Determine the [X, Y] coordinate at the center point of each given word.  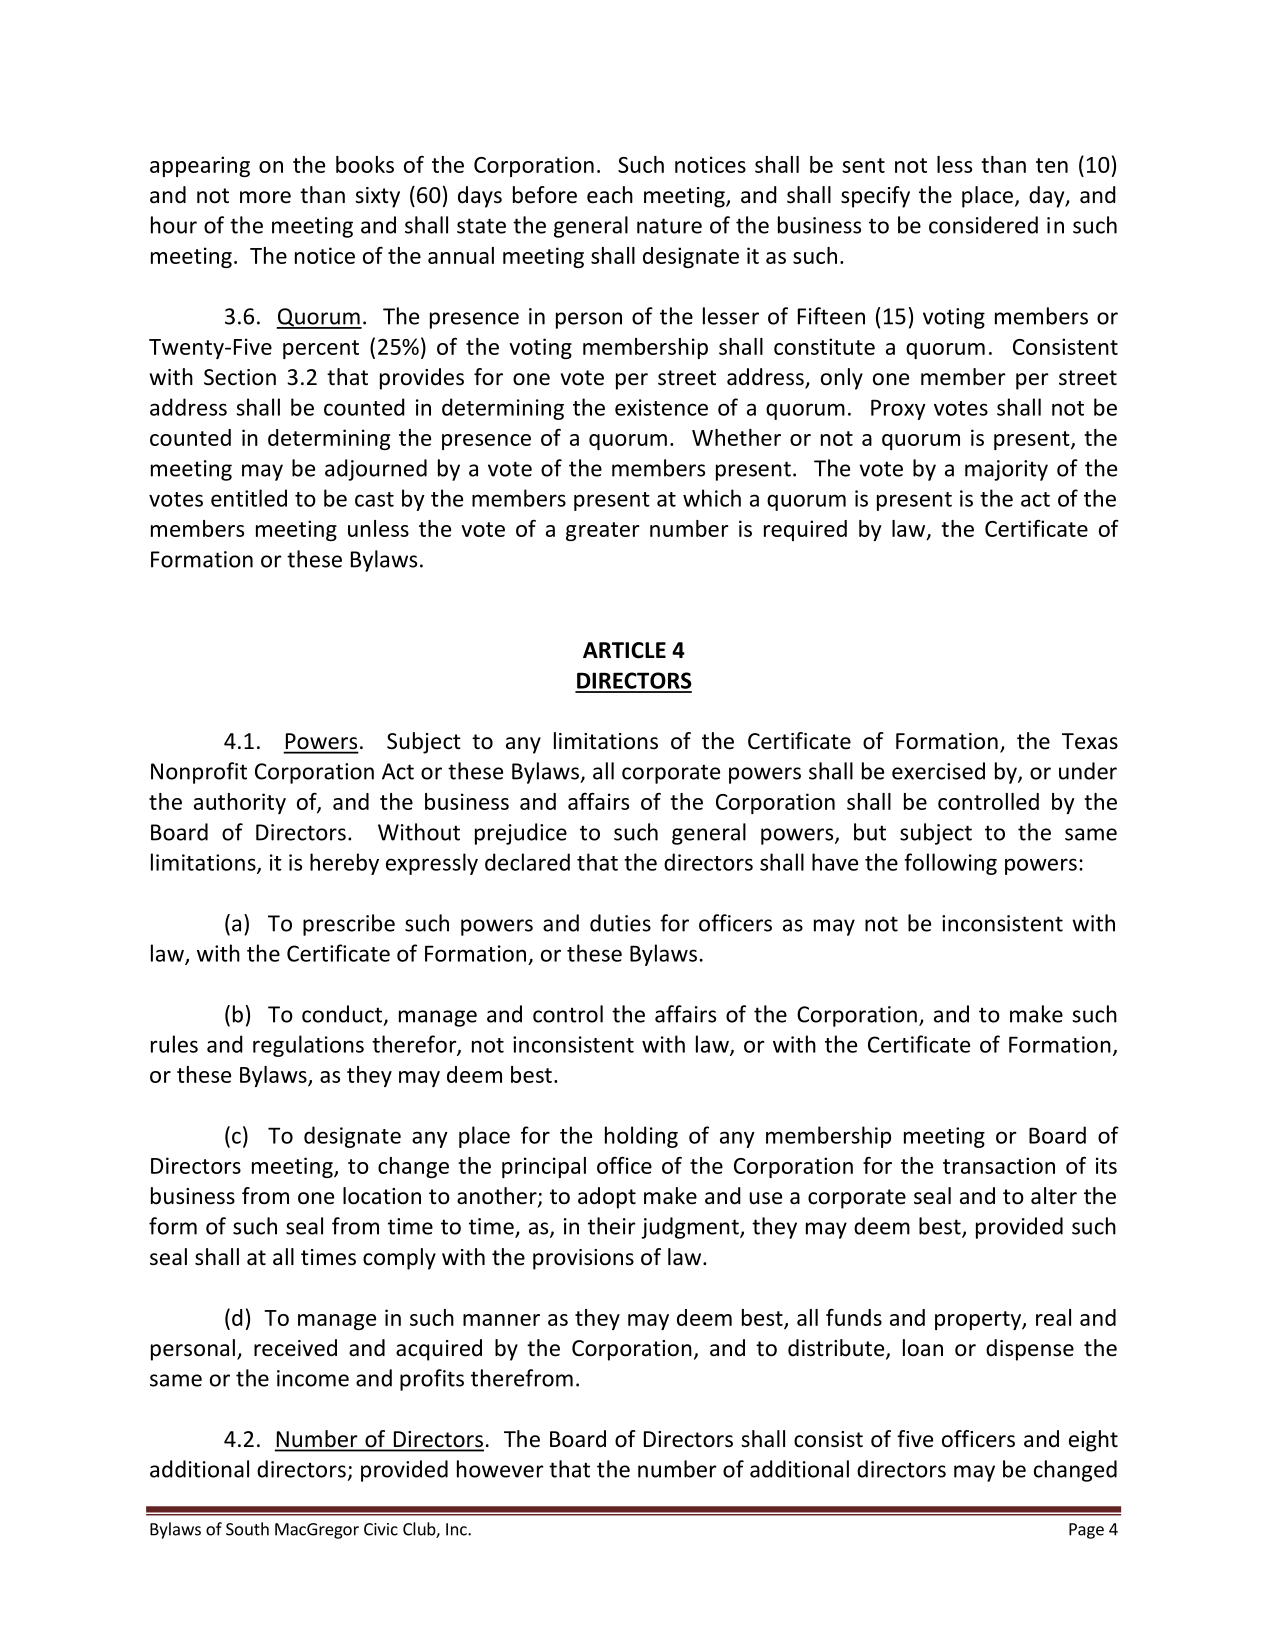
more [265, 197]
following [950, 864]
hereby [344, 864]
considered [983, 225]
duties [620, 923]
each [610, 195]
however [500, 1469]
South [247, 1529]
